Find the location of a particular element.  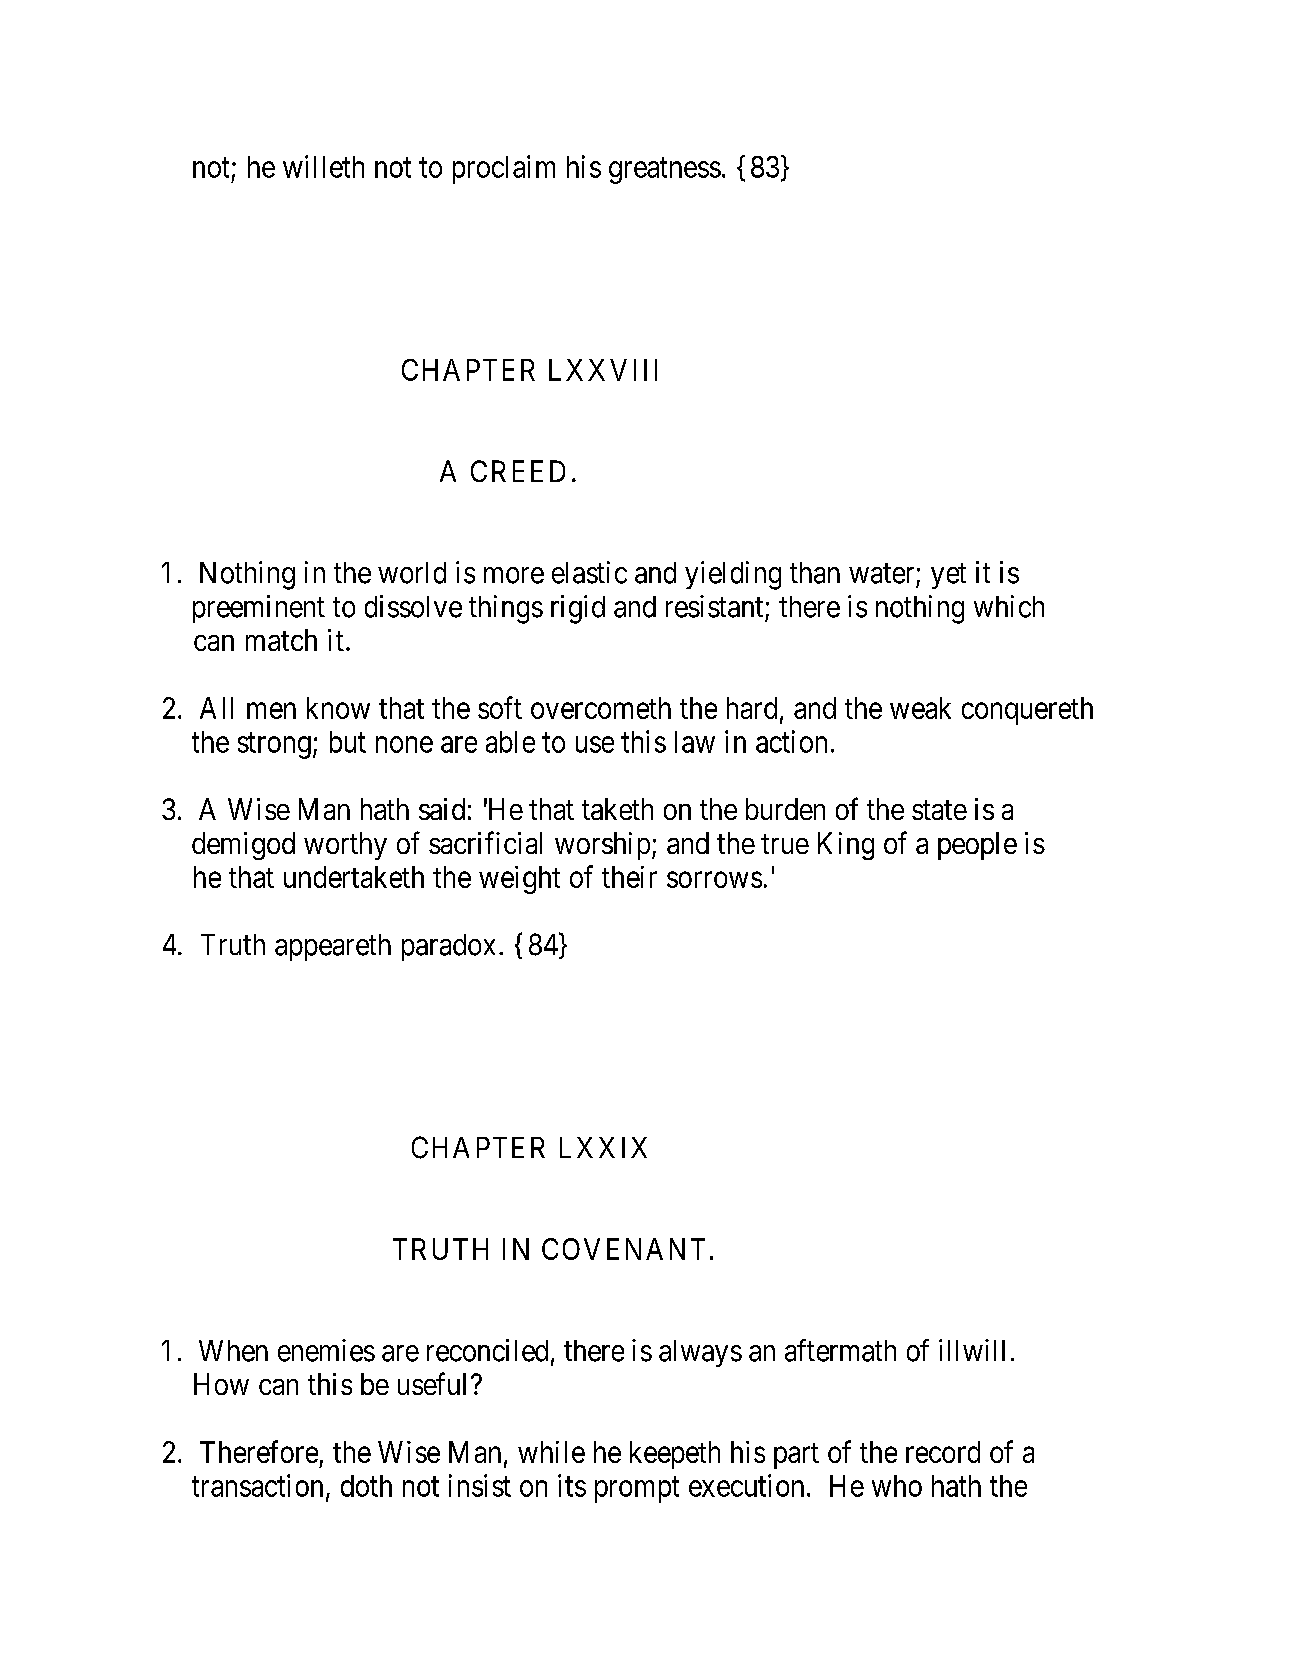

prompt is located at coordinates (637, 1490).
